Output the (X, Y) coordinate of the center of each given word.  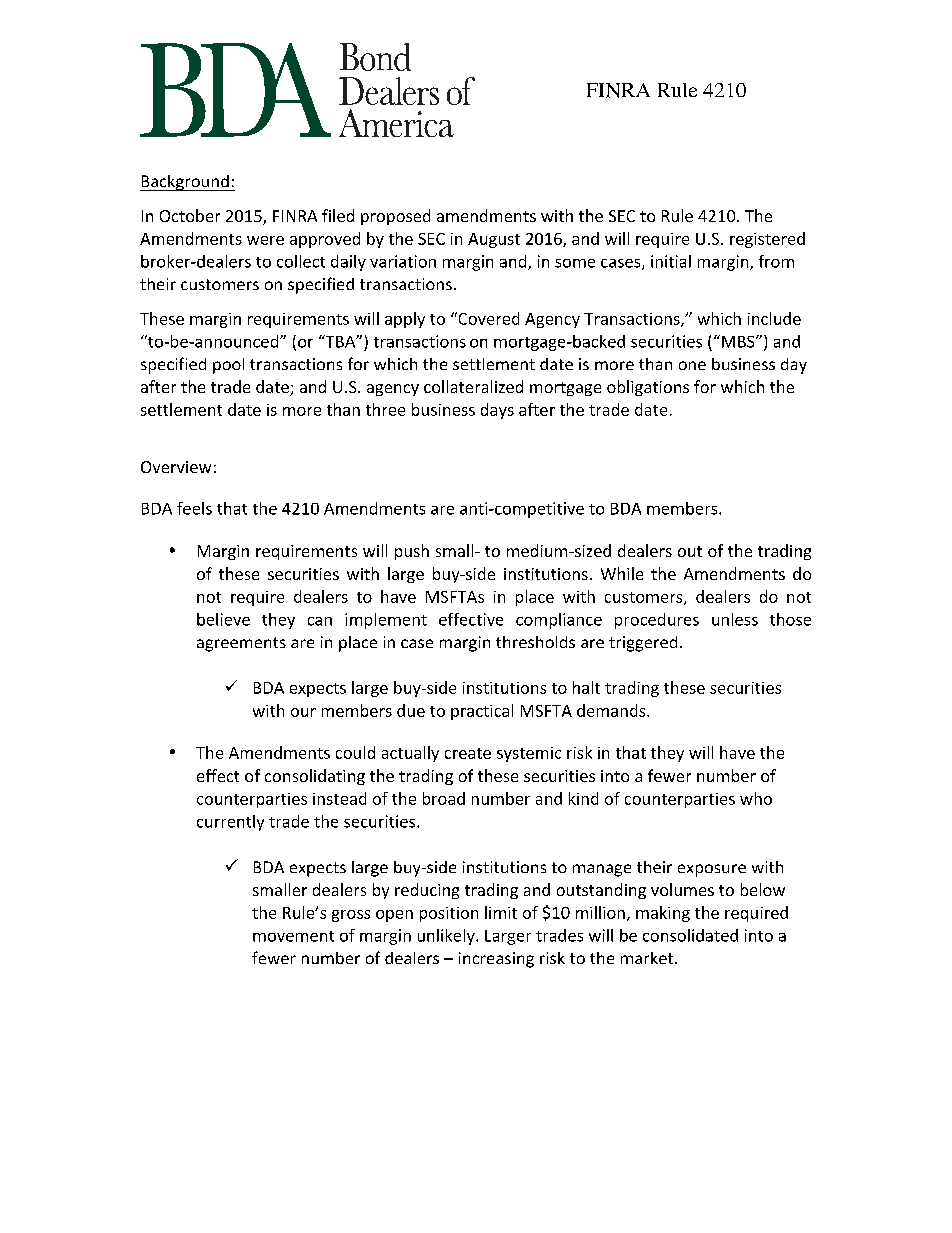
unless (735, 619)
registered (767, 240)
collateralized (473, 386)
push (412, 552)
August (494, 240)
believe (223, 619)
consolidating (315, 777)
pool (228, 366)
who (756, 798)
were (265, 240)
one (692, 365)
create (468, 753)
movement (293, 936)
